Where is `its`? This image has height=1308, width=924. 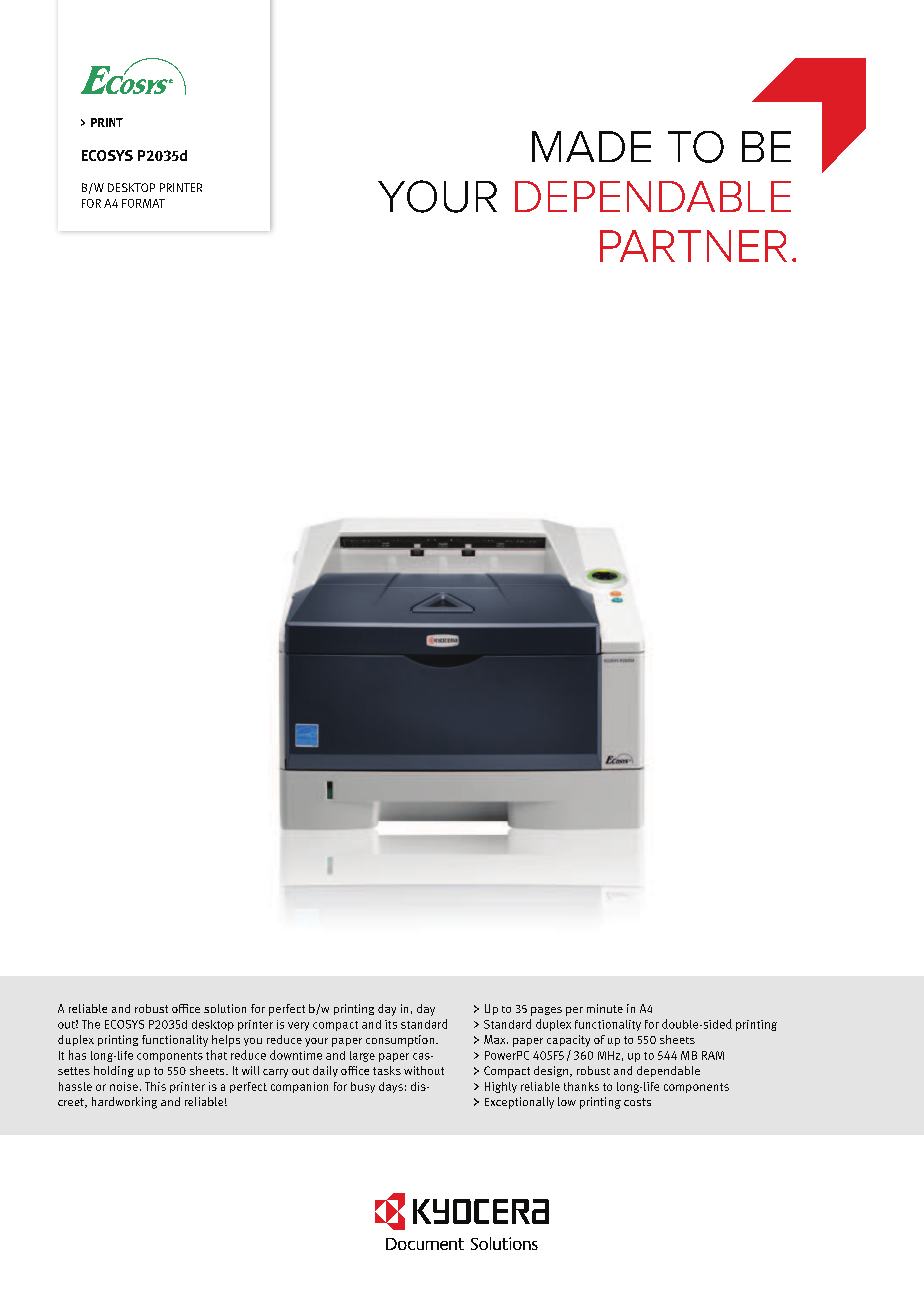
its is located at coordinates (391, 1024).
